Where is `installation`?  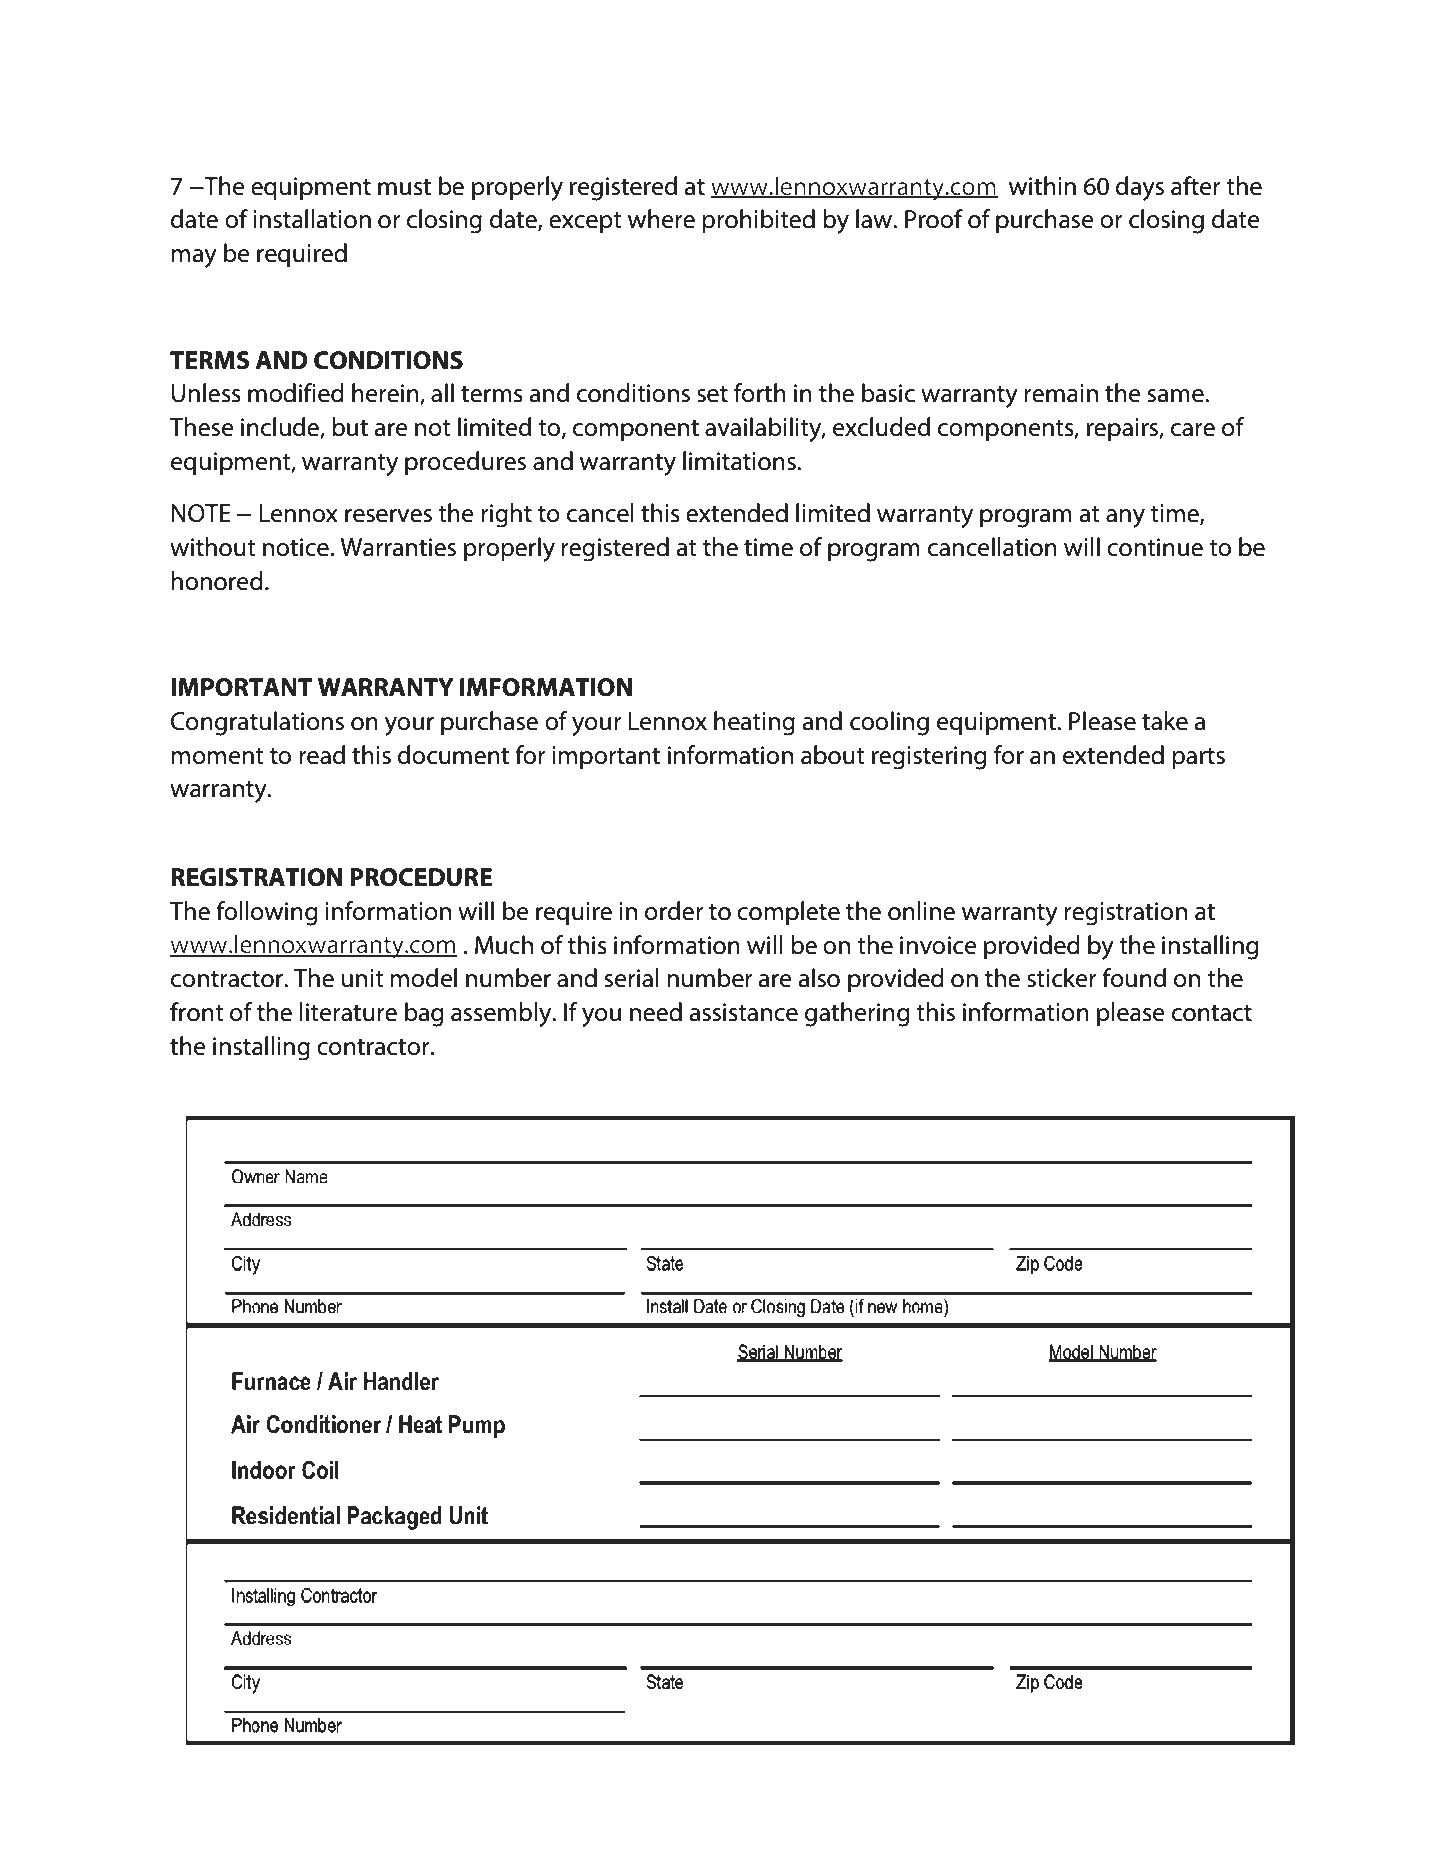 installation is located at coordinates (312, 219).
